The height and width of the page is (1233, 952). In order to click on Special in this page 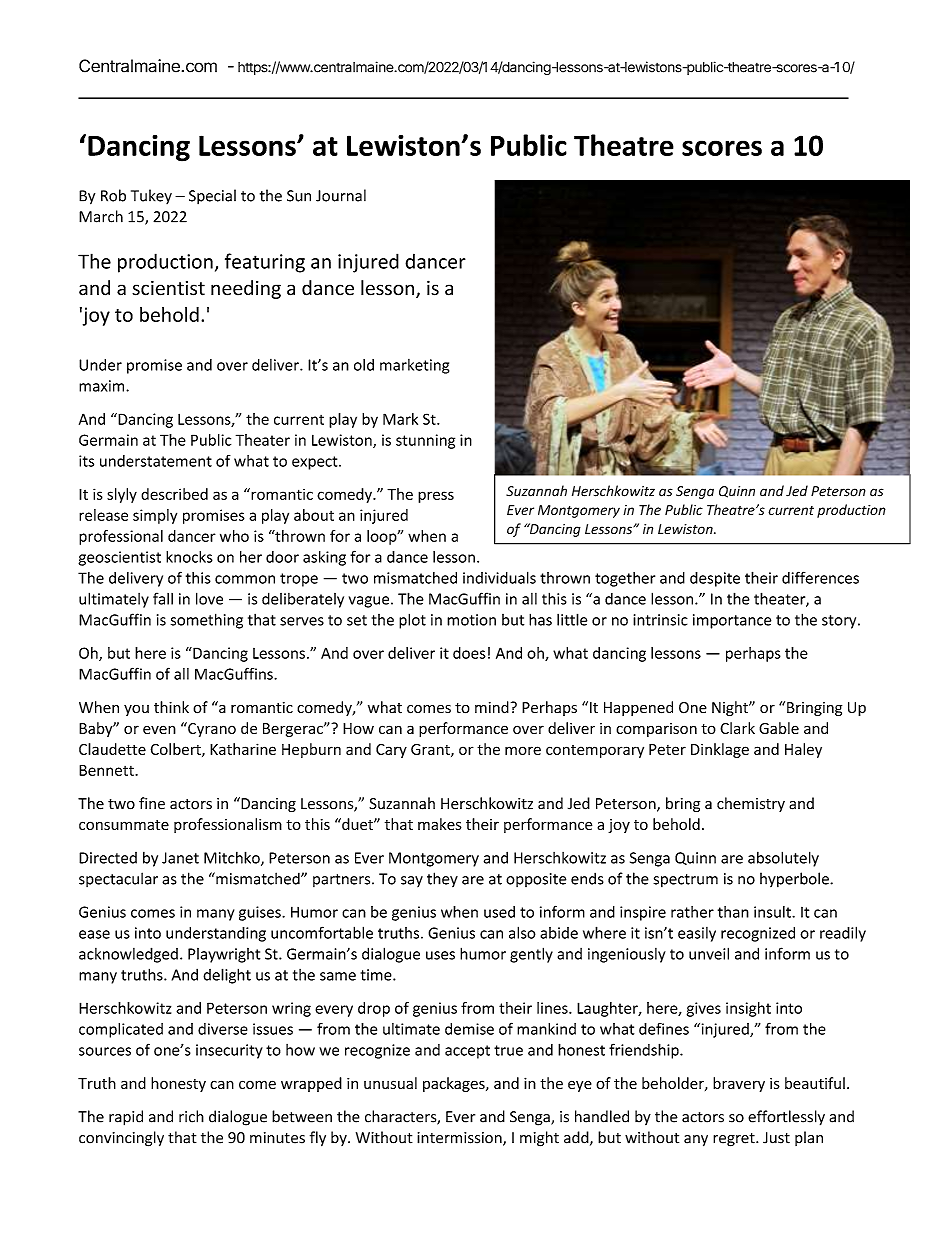, I will do `click(212, 197)`.
